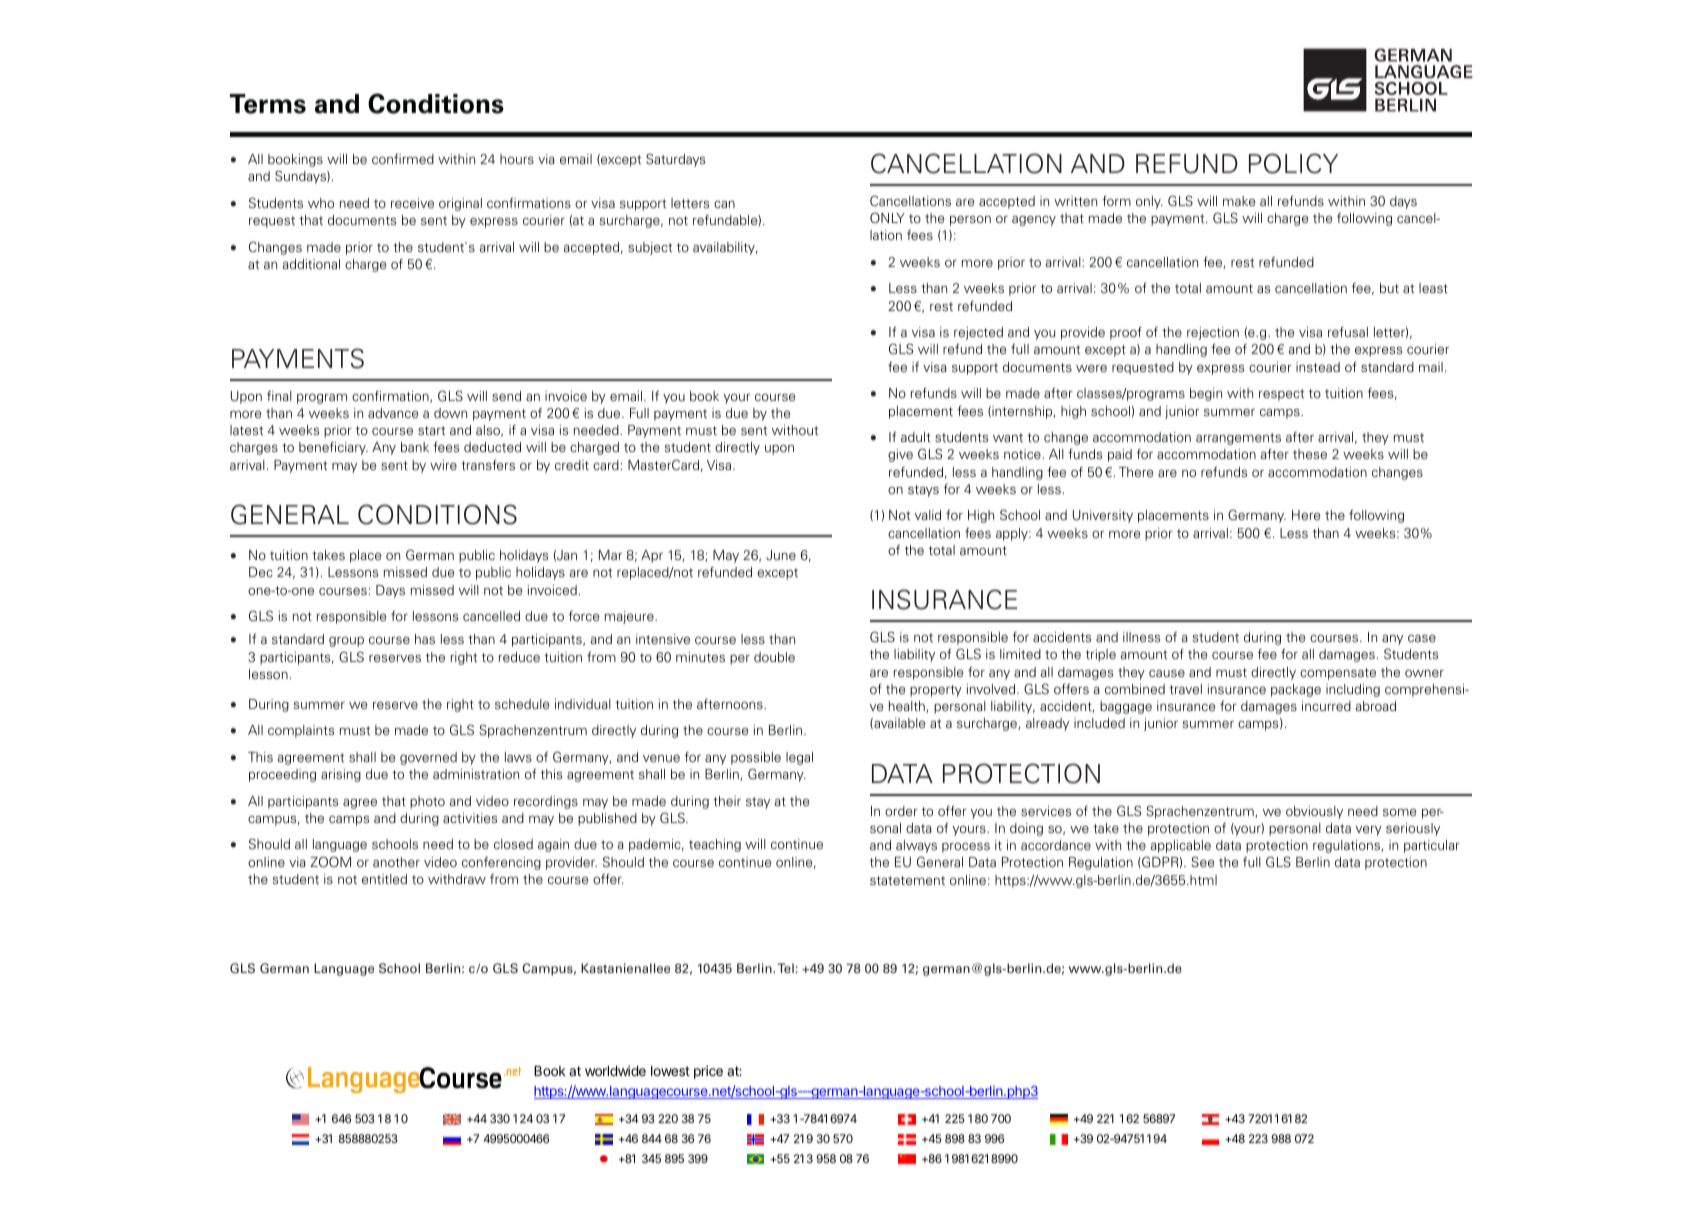  I want to click on photo, so click(427, 802).
